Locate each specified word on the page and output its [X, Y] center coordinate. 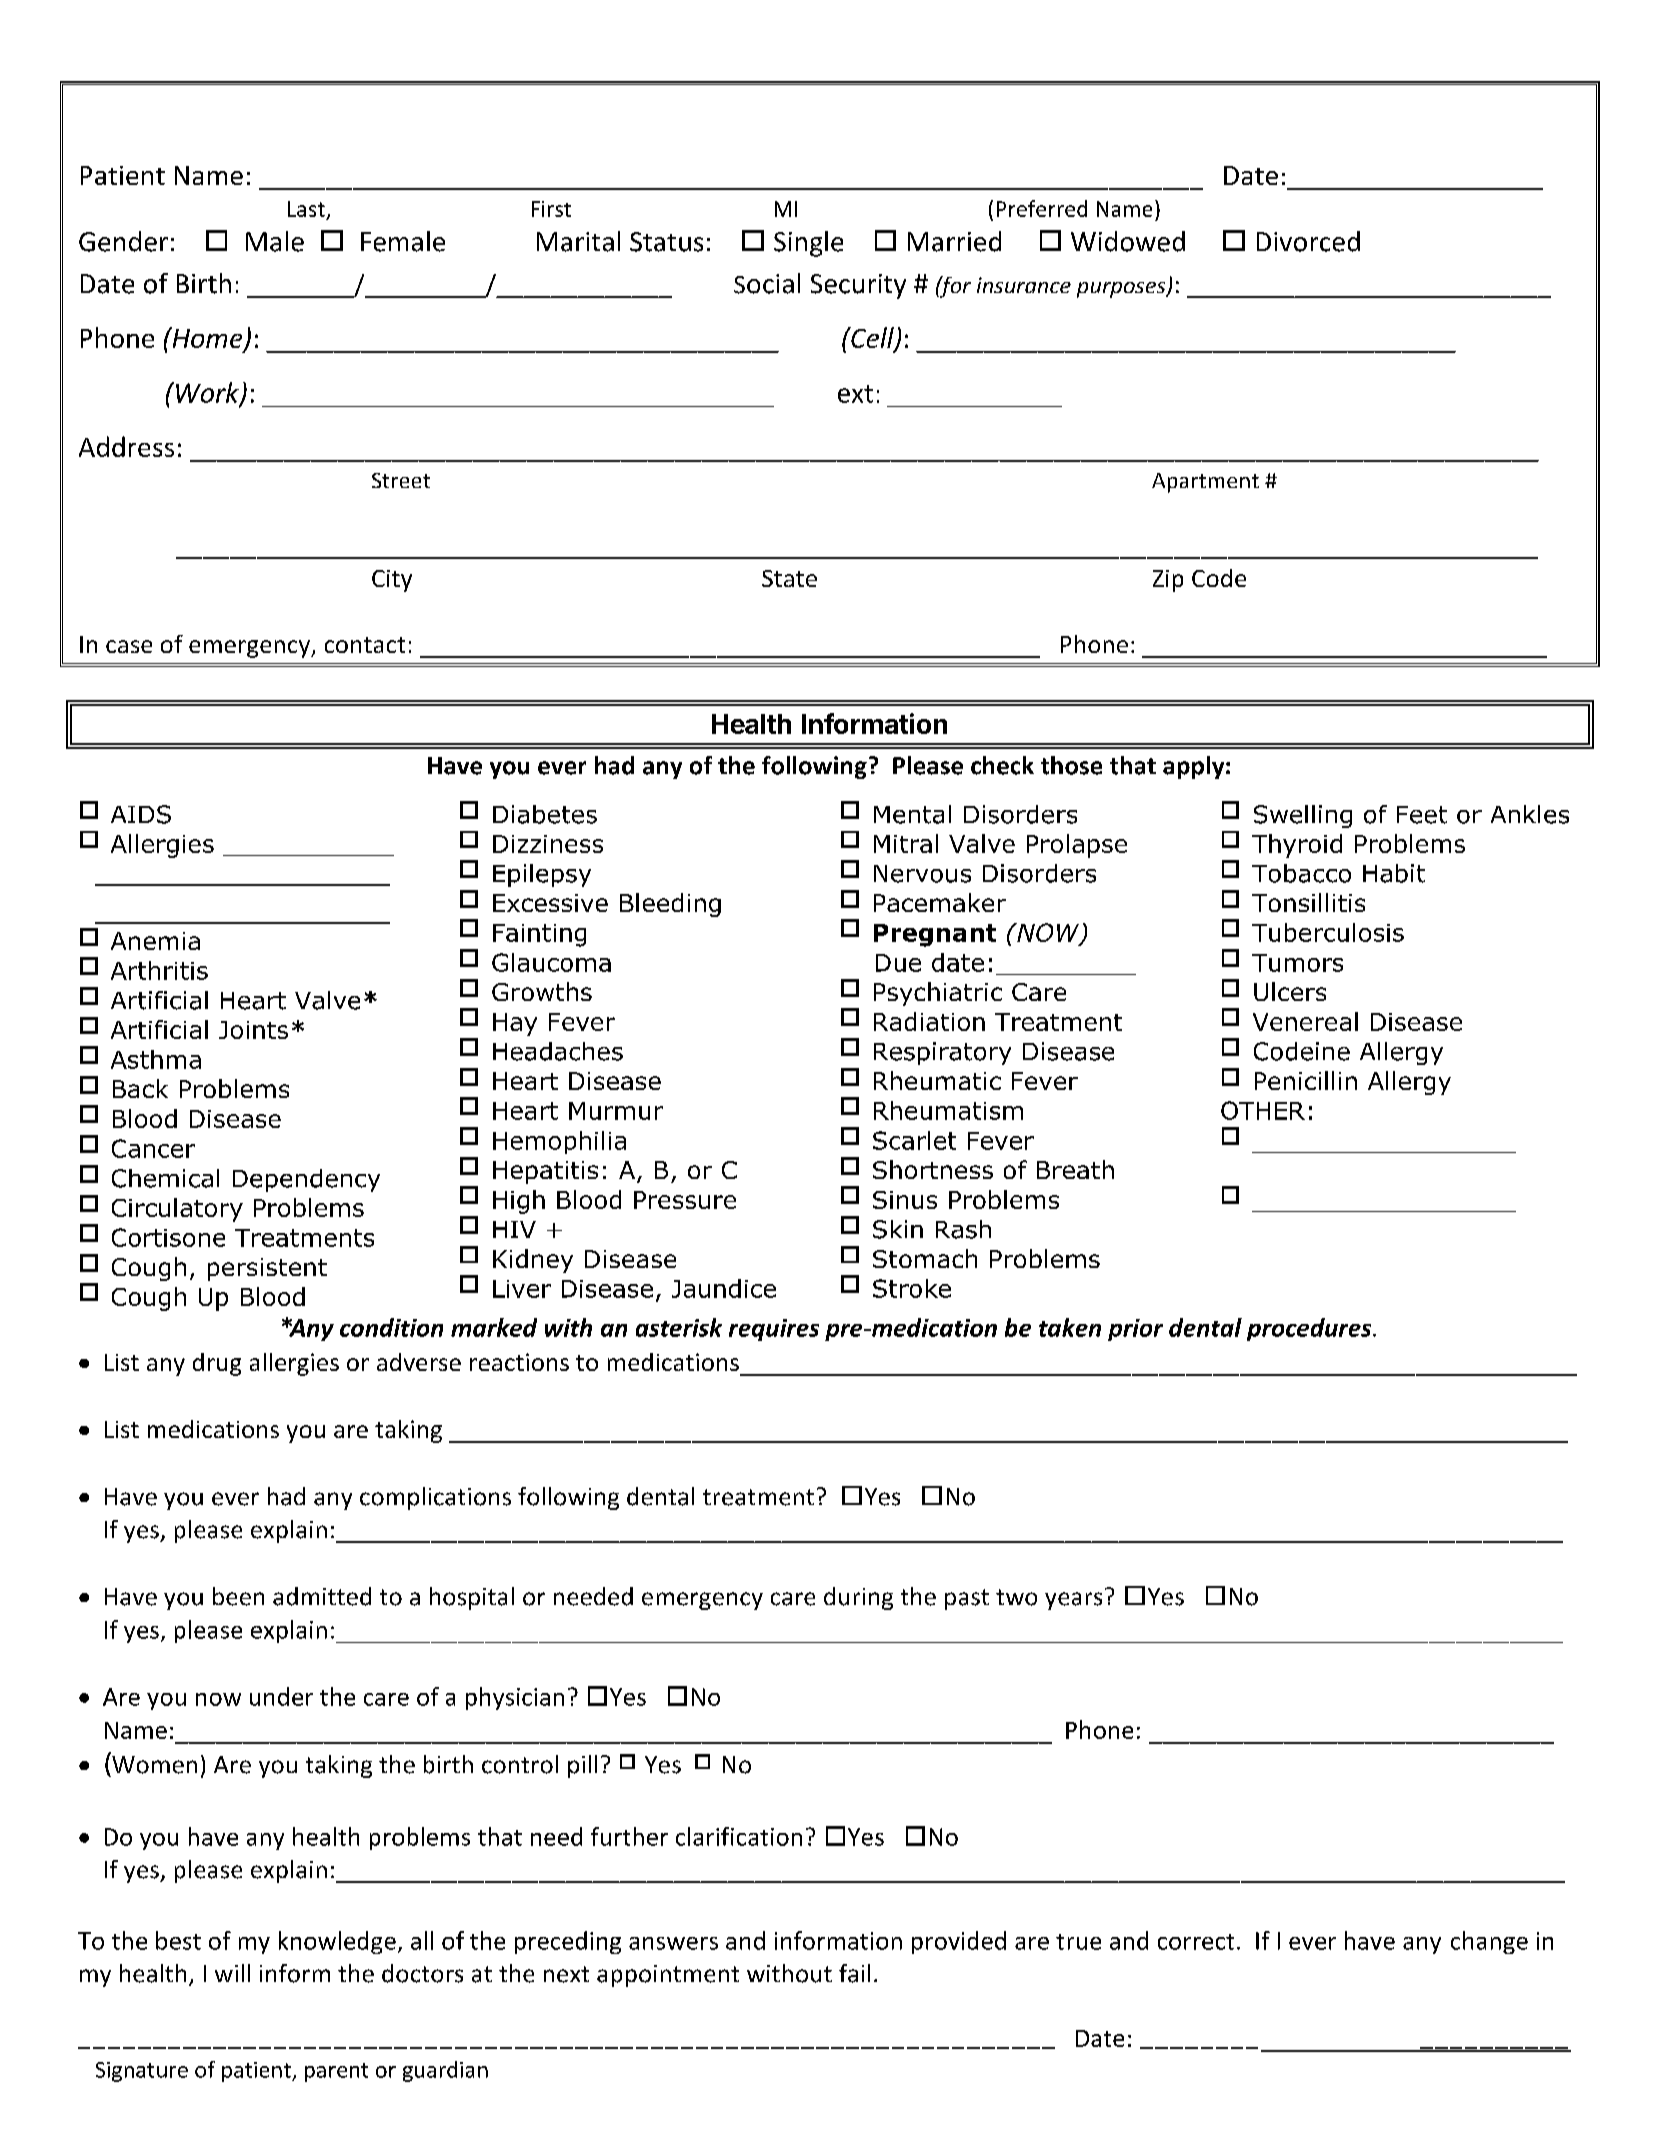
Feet [1422, 815]
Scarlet [914, 1140]
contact [365, 645]
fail [854, 1973]
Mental [912, 814]
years [1073, 1601]
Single [808, 244]
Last [306, 209]
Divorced [1308, 241]
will [232, 1973]
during [858, 1598]
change [1489, 1942]
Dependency [306, 1180]
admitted [322, 1596]
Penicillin [1306, 1080]
